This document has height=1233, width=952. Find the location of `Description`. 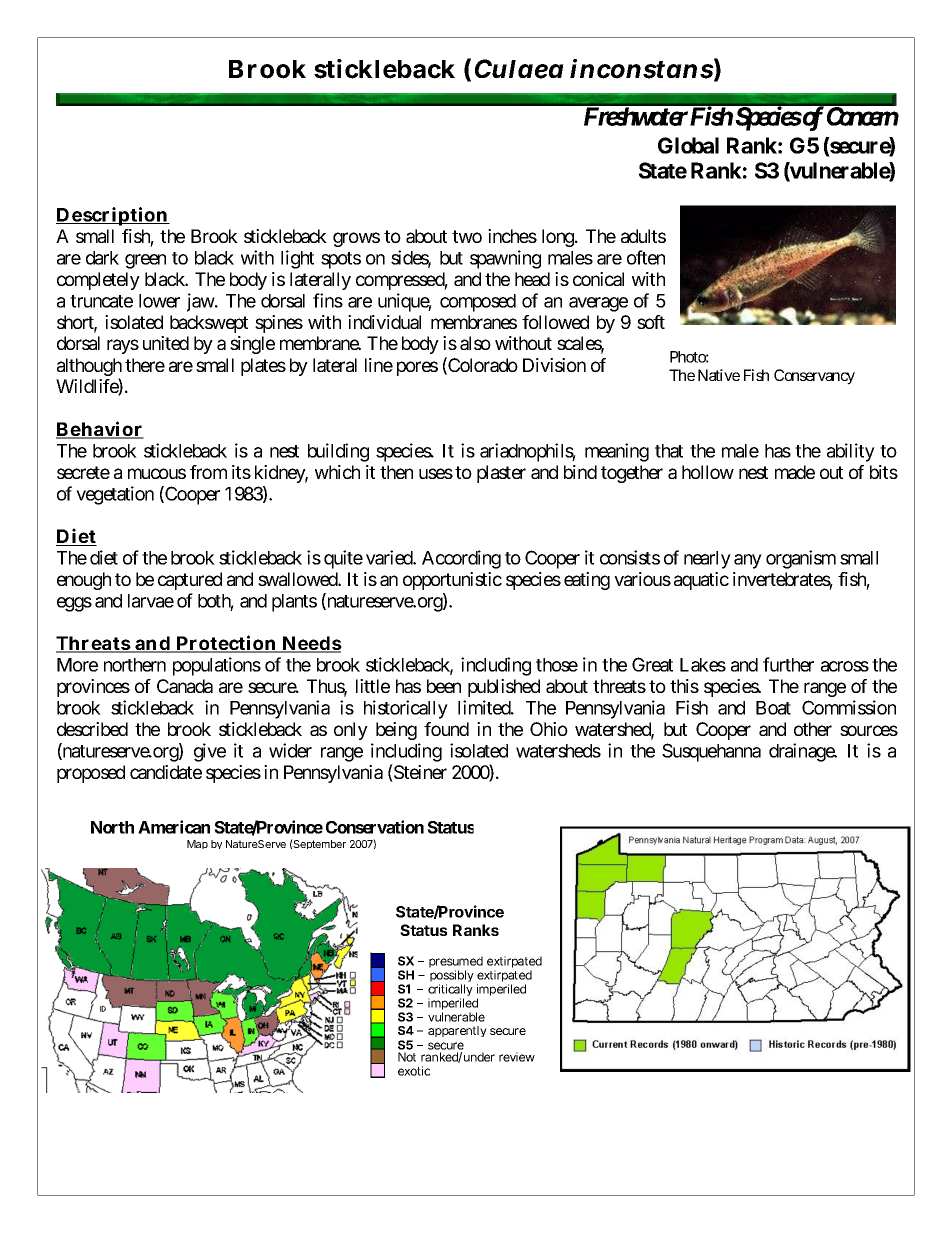

Description is located at coordinates (112, 216).
